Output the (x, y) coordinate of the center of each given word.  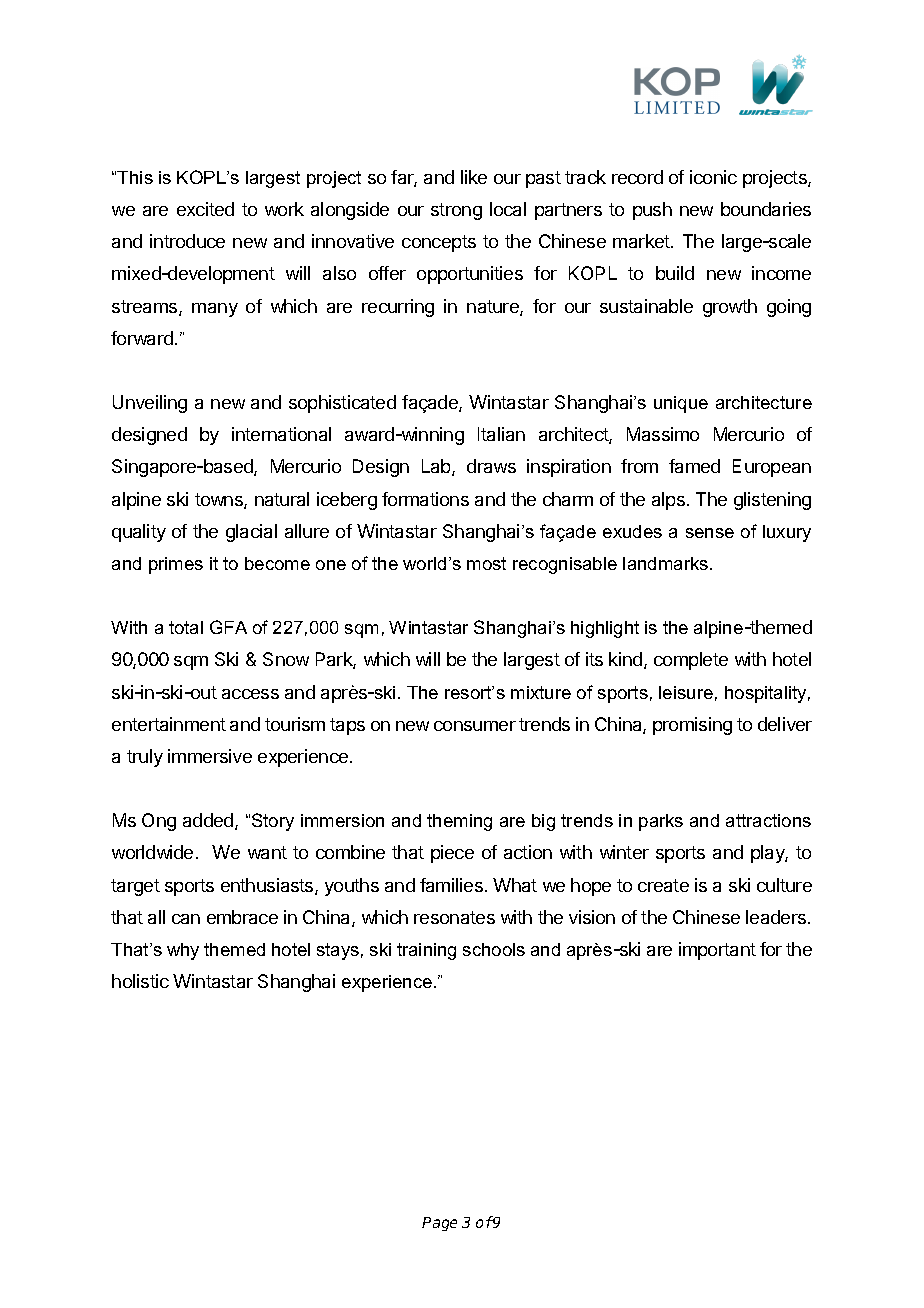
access (250, 694)
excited (205, 209)
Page (439, 1224)
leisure (686, 692)
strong (456, 211)
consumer (475, 726)
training (426, 951)
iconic (713, 177)
